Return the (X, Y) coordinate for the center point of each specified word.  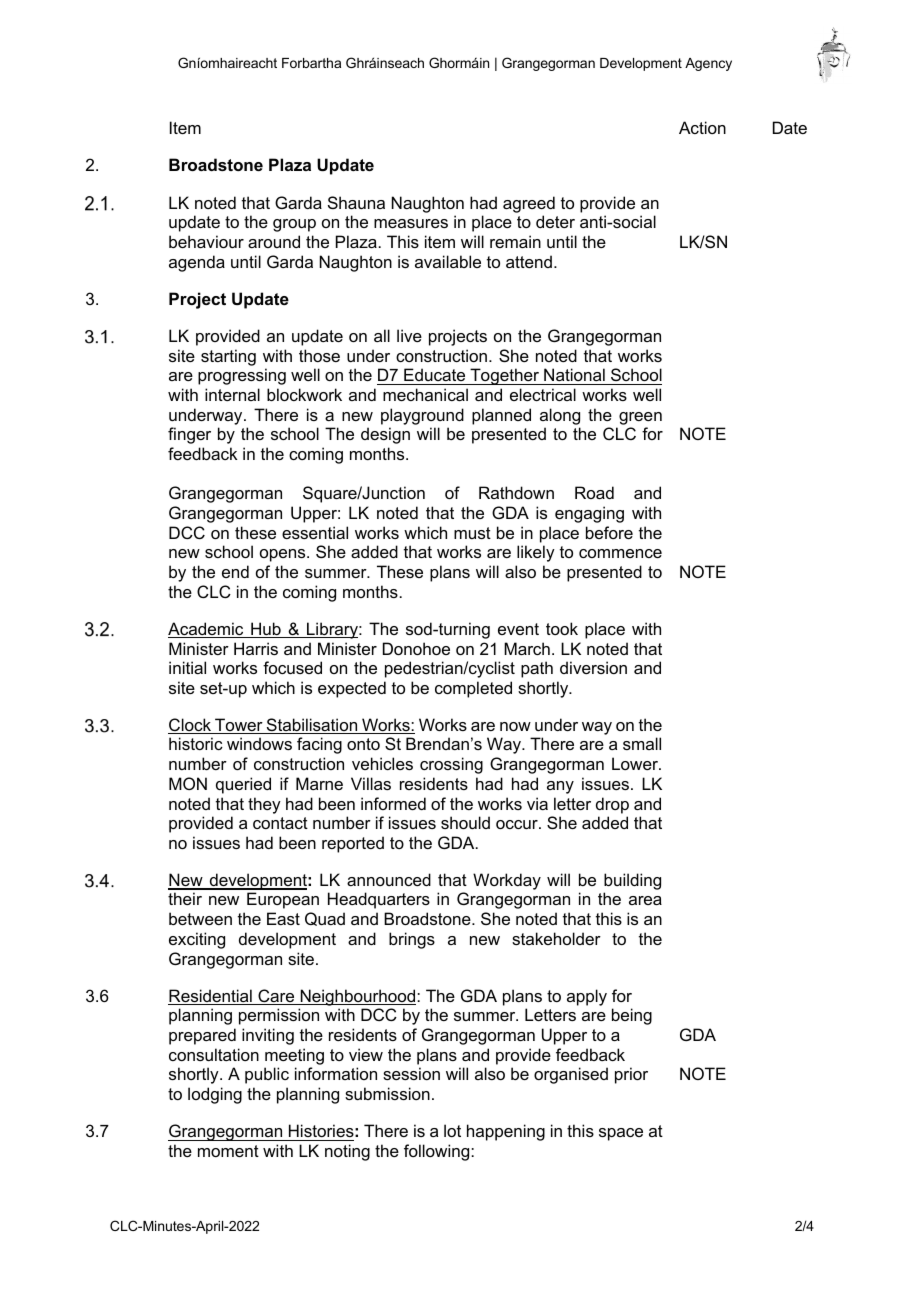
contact (280, 823)
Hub (266, 630)
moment (228, 1151)
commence (620, 553)
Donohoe (416, 648)
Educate (434, 374)
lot (452, 1130)
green (640, 418)
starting (228, 357)
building (632, 883)
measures (411, 223)
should (465, 822)
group (294, 225)
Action (702, 127)
